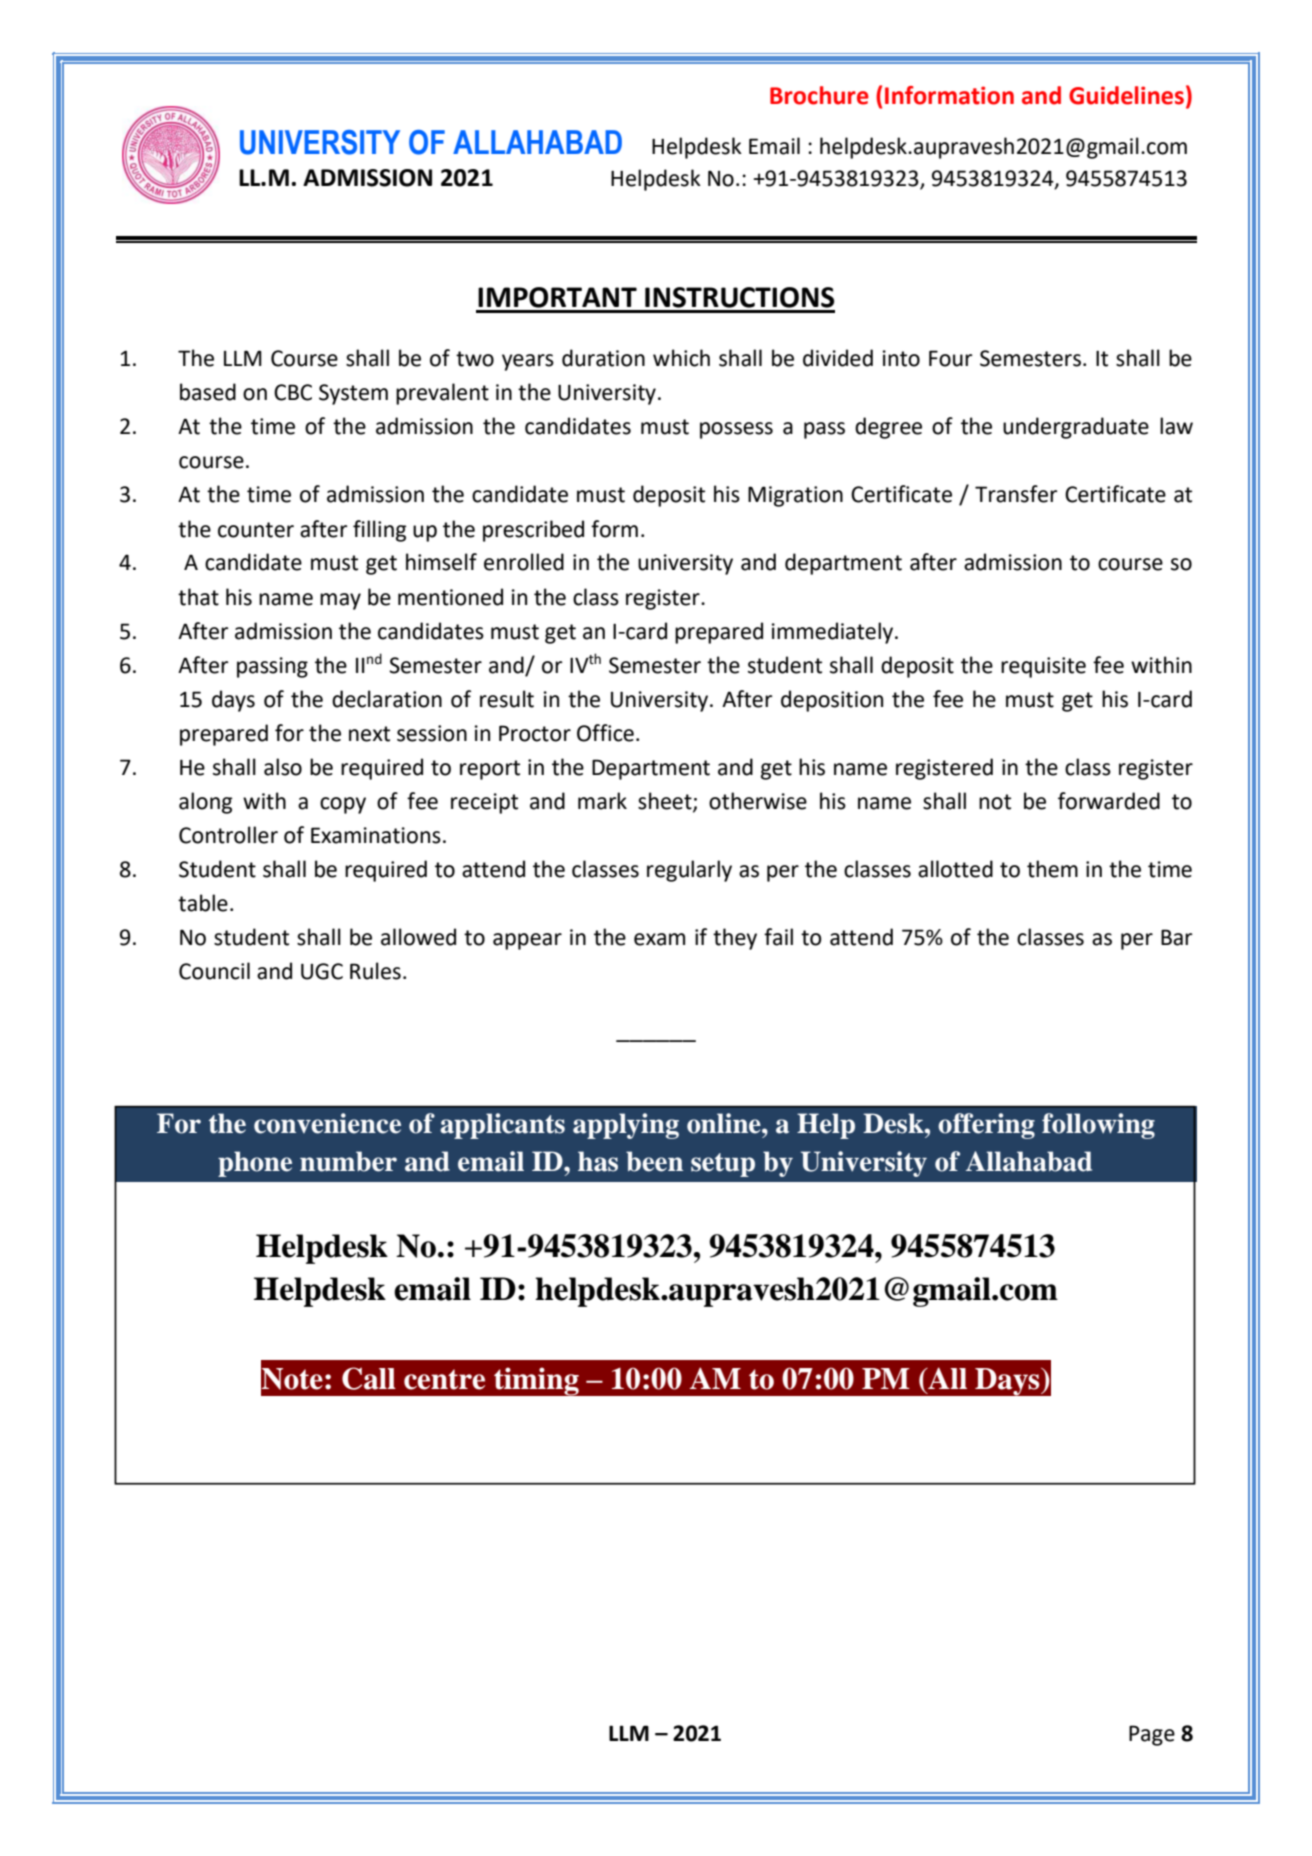  What do you see at coordinates (681, 358) in the screenshot?
I see `which` at bounding box center [681, 358].
